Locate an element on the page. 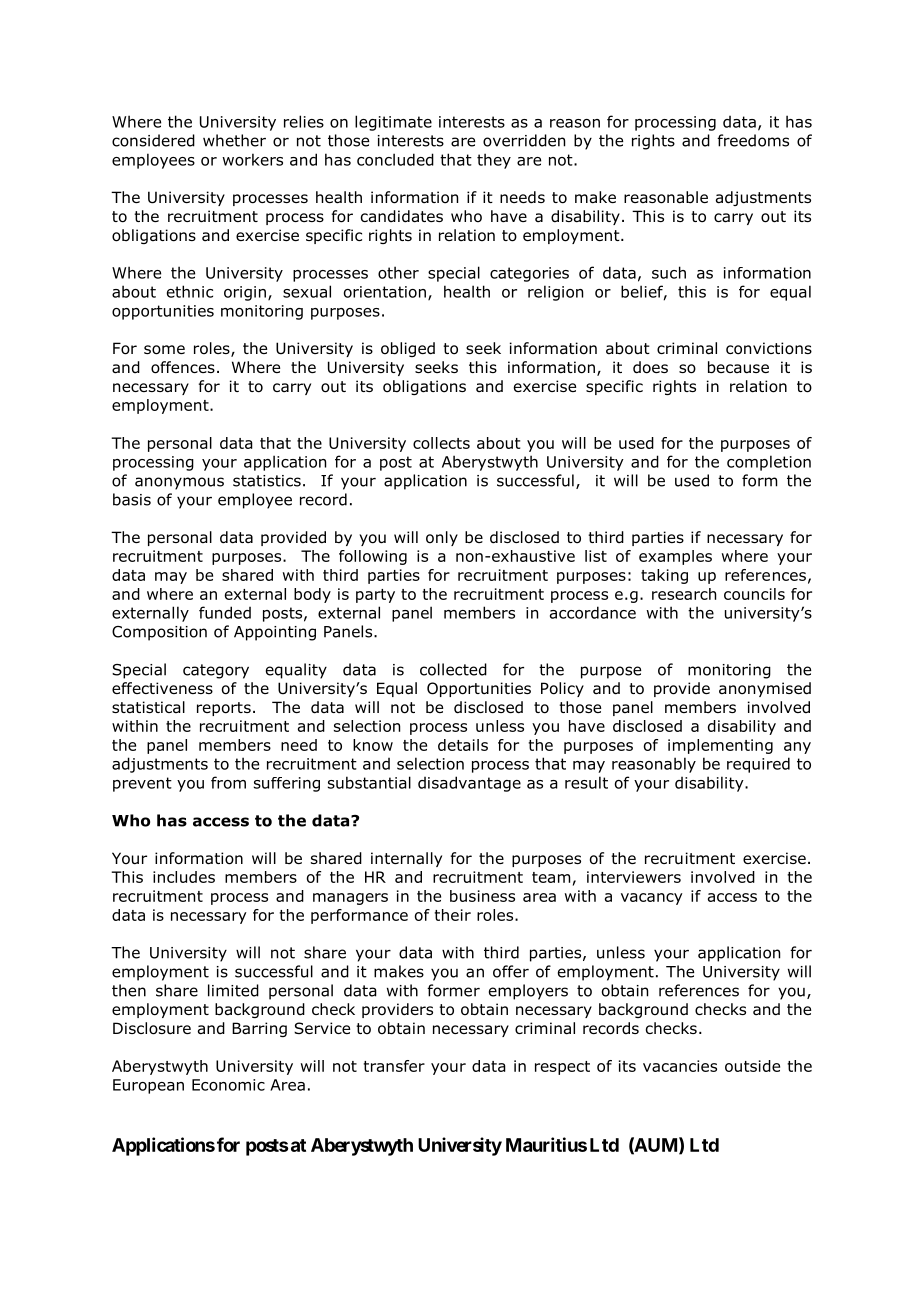 The height and width of the page is (1308, 924). obliged is located at coordinates (408, 349).
